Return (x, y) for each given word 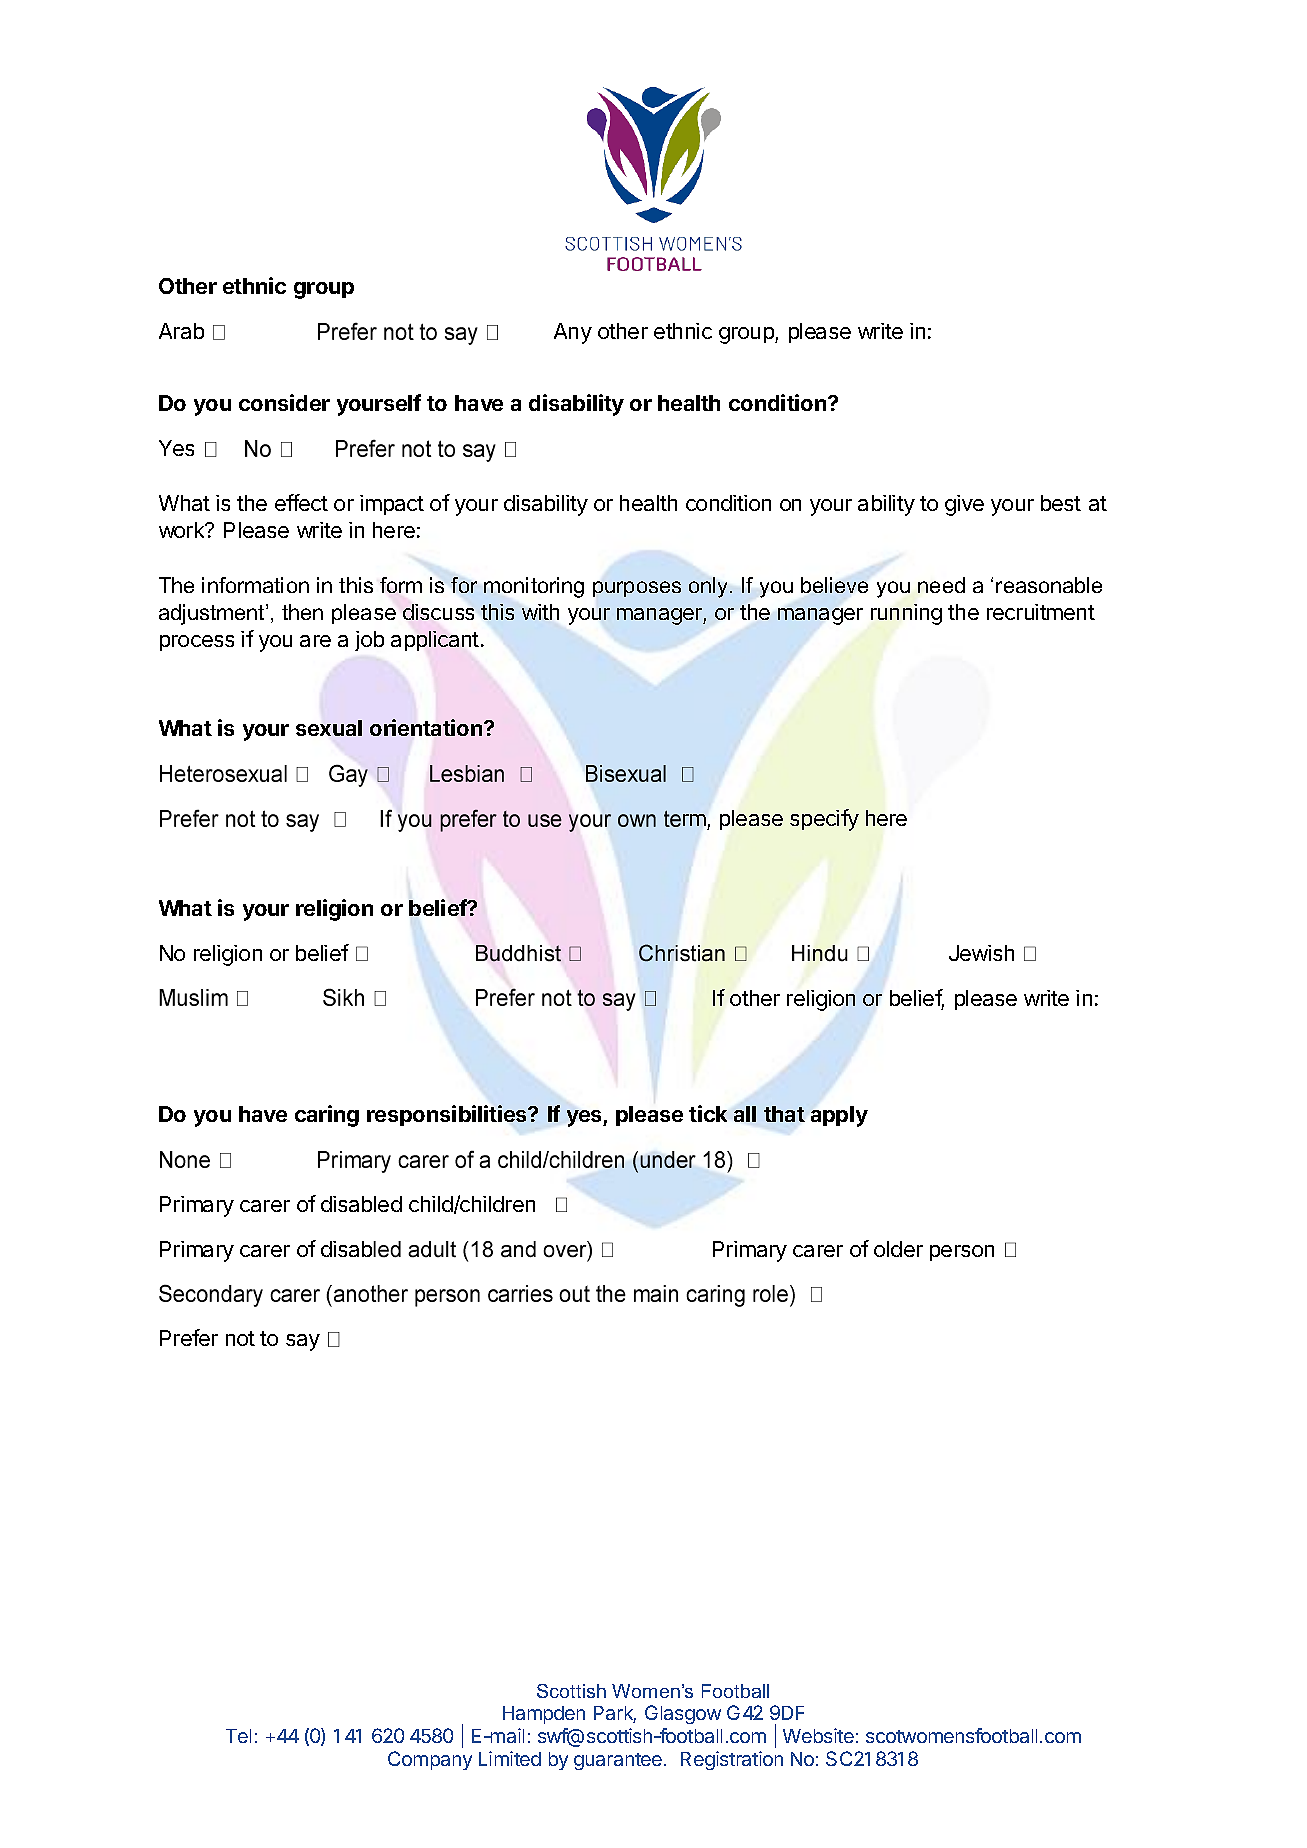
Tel (238, 1736)
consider (284, 402)
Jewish (981, 953)
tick (708, 1113)
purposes (637, 589)
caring (327, 1116)
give (964, 505)
